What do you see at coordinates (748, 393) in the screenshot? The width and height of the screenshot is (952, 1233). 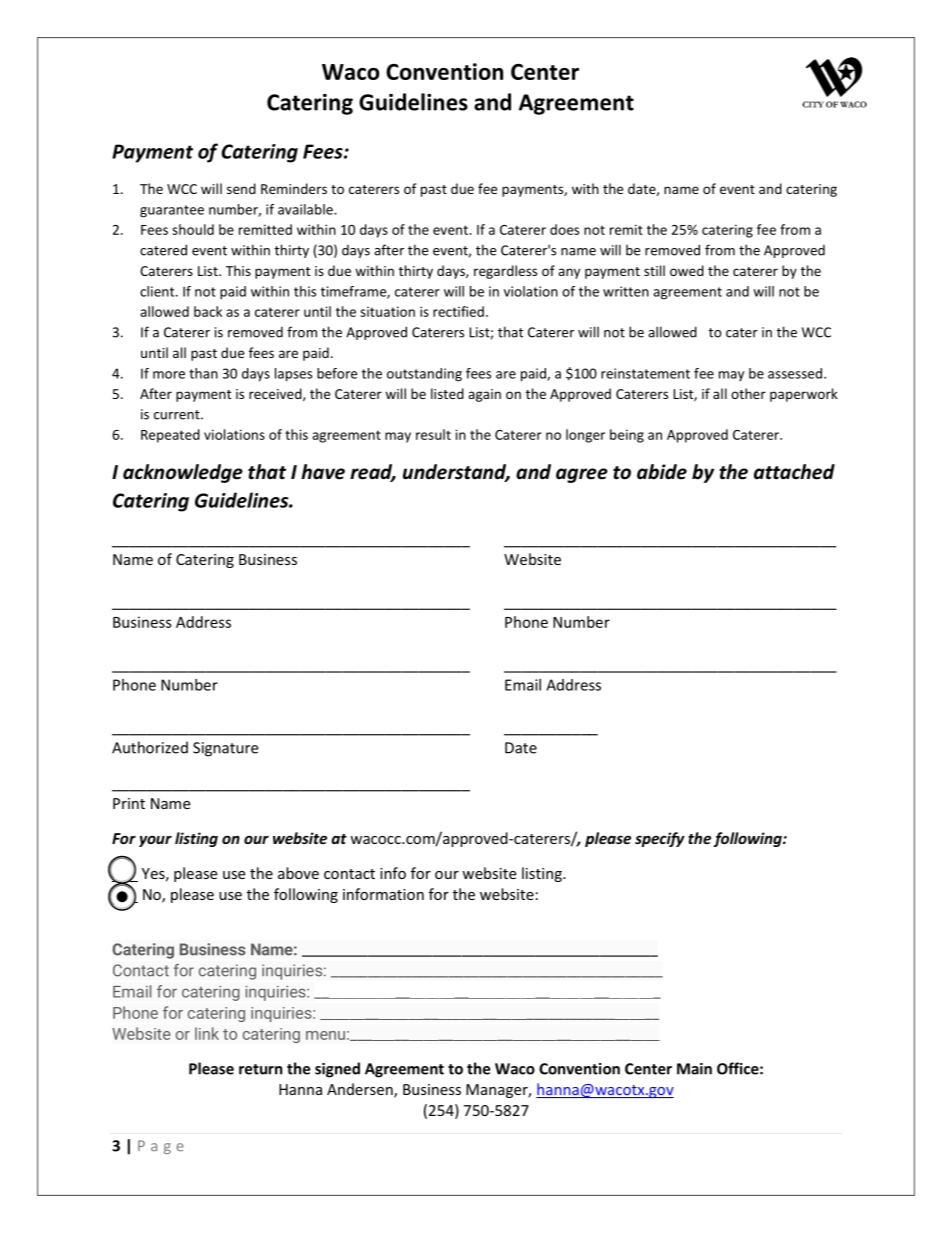 I see `other` at bounding box center [748, 393].
